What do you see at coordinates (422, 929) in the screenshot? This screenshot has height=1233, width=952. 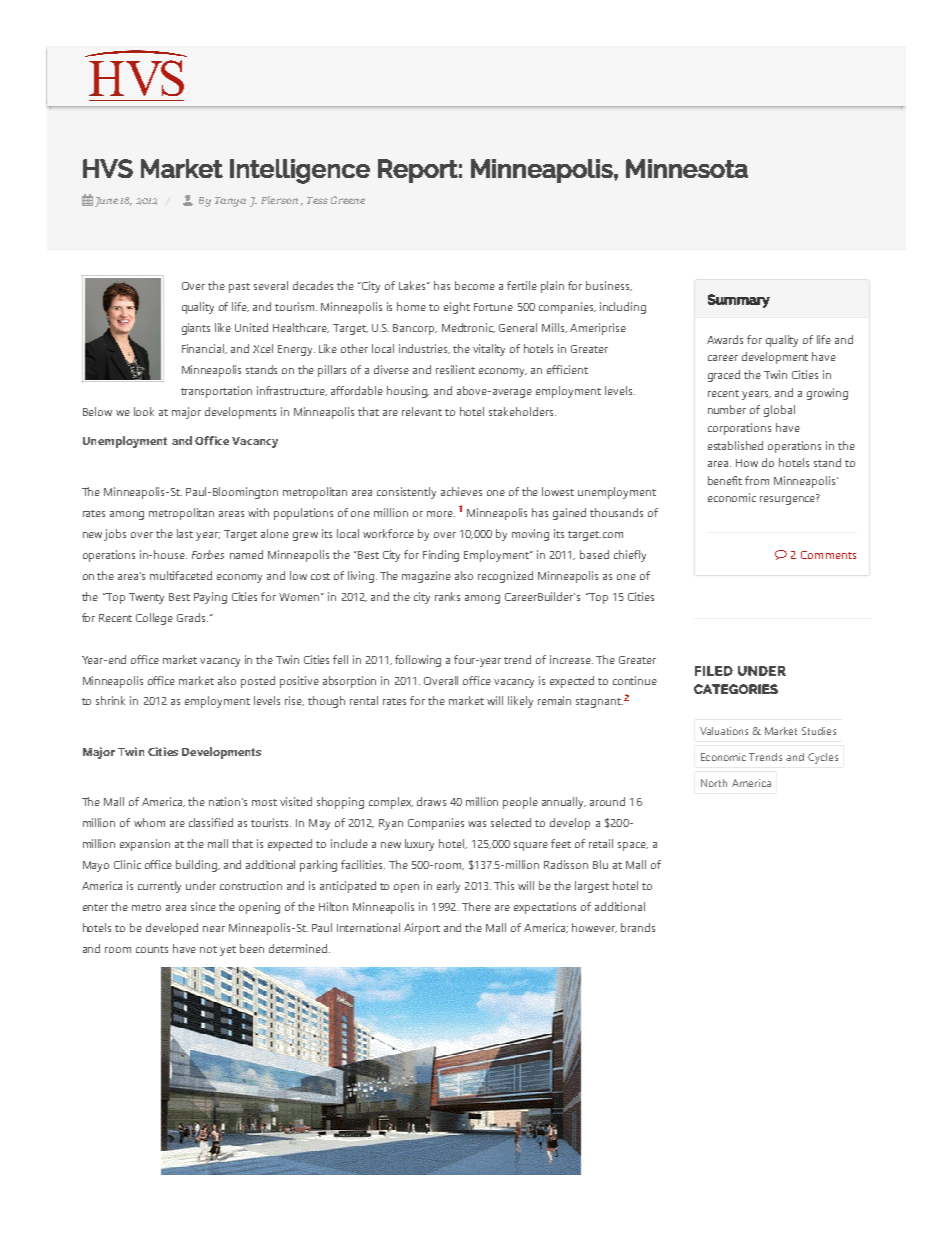 I see `Airport` at bounding box center [422, 929].
